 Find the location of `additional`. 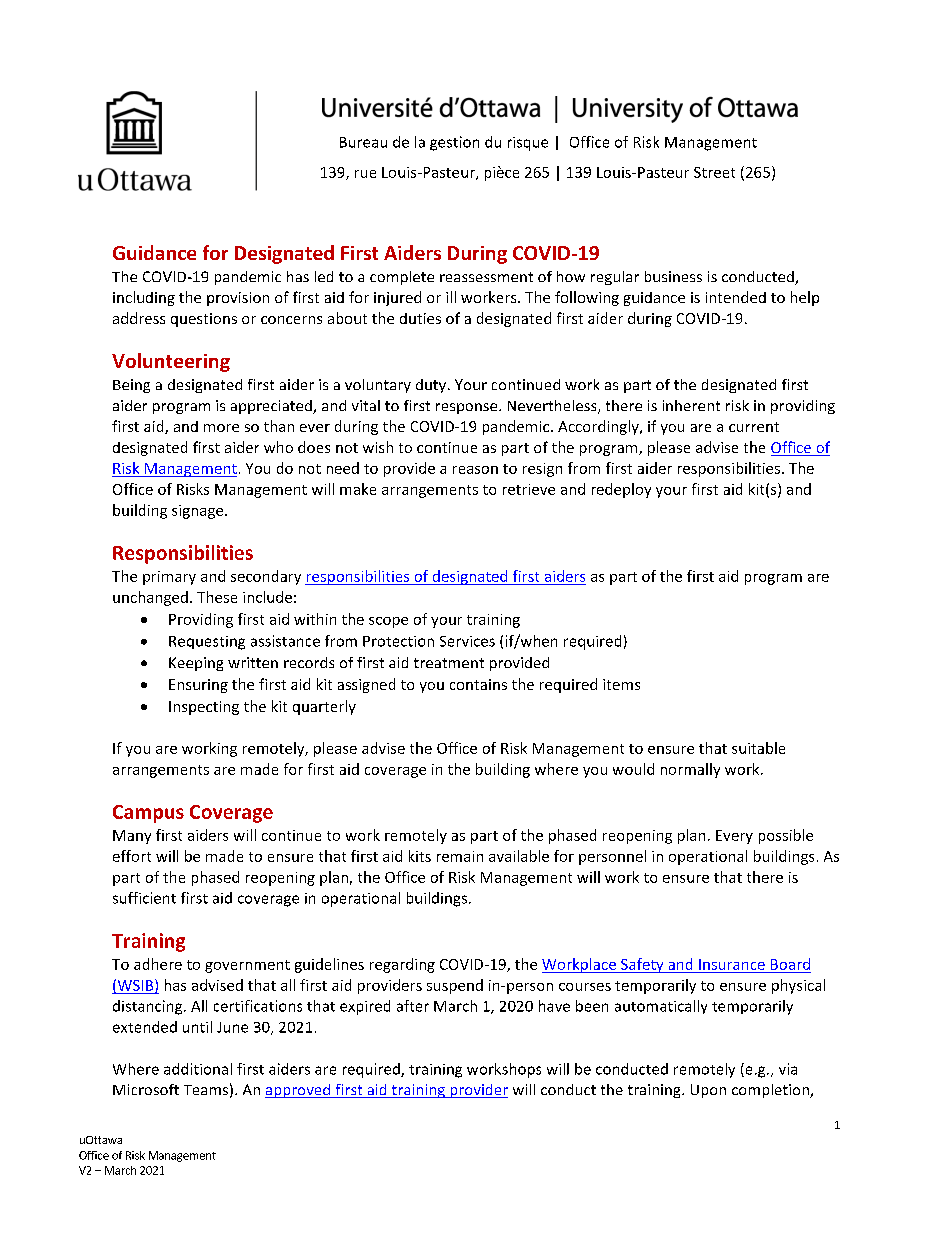

additional is located at coordinates (198, 1069).
